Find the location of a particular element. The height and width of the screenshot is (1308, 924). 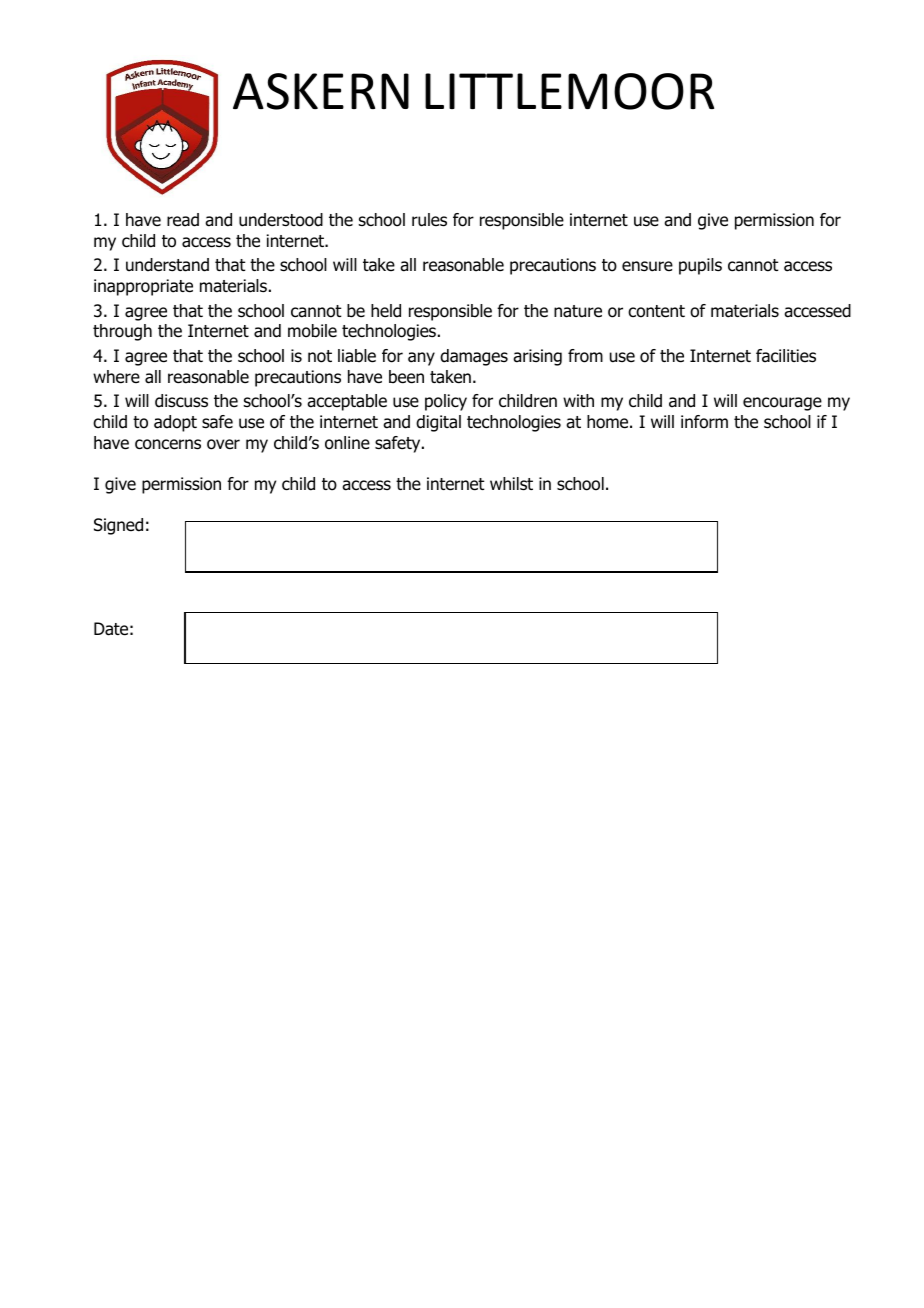

inform is located at coordinates (704, 422).
